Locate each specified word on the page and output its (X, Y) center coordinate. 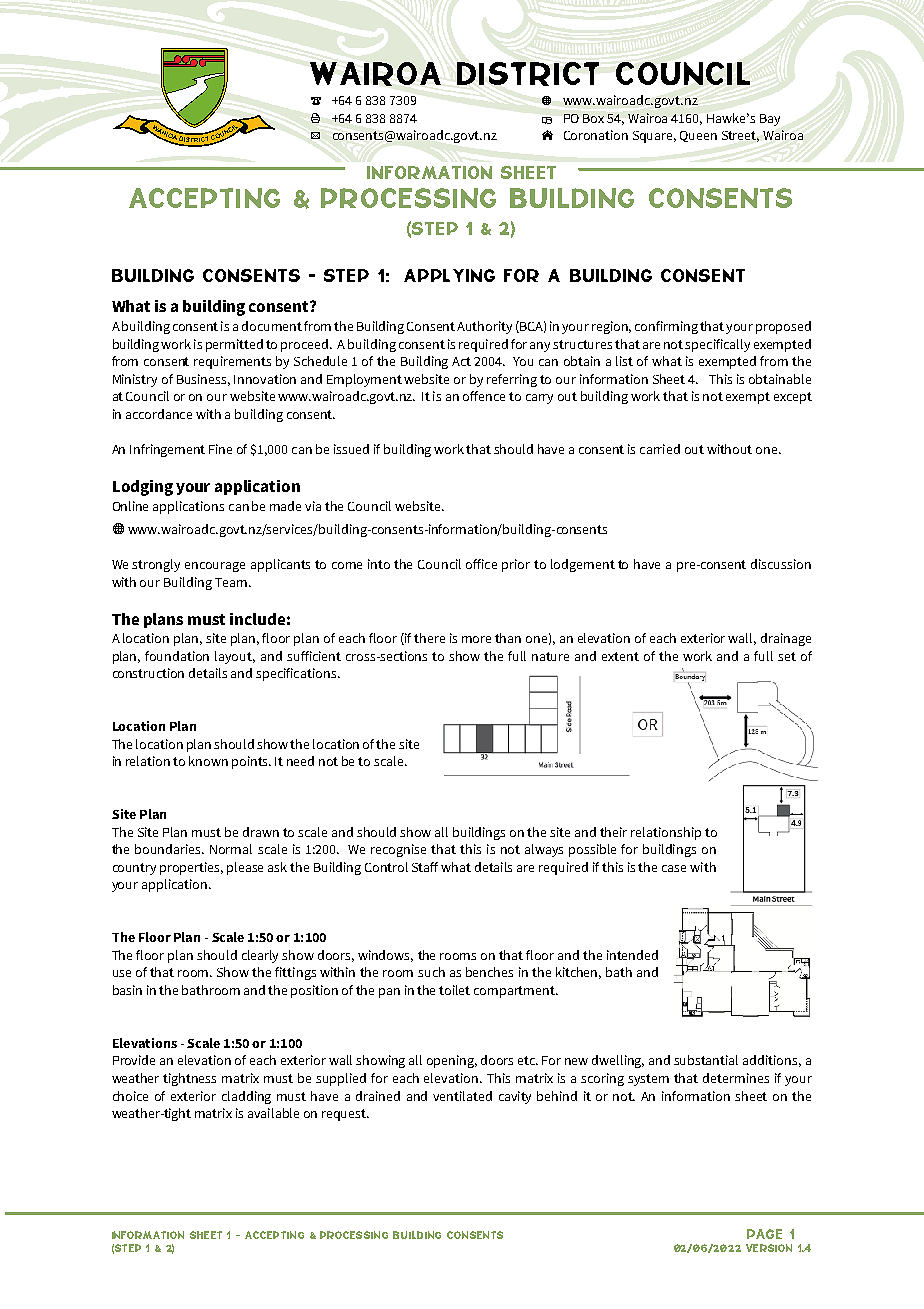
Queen (698, 136)
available (273, 1113)
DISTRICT (528, 74)
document (272, 326)
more (476, 639)
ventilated (462, 1096)
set (787, 656)
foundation (177, 656)
